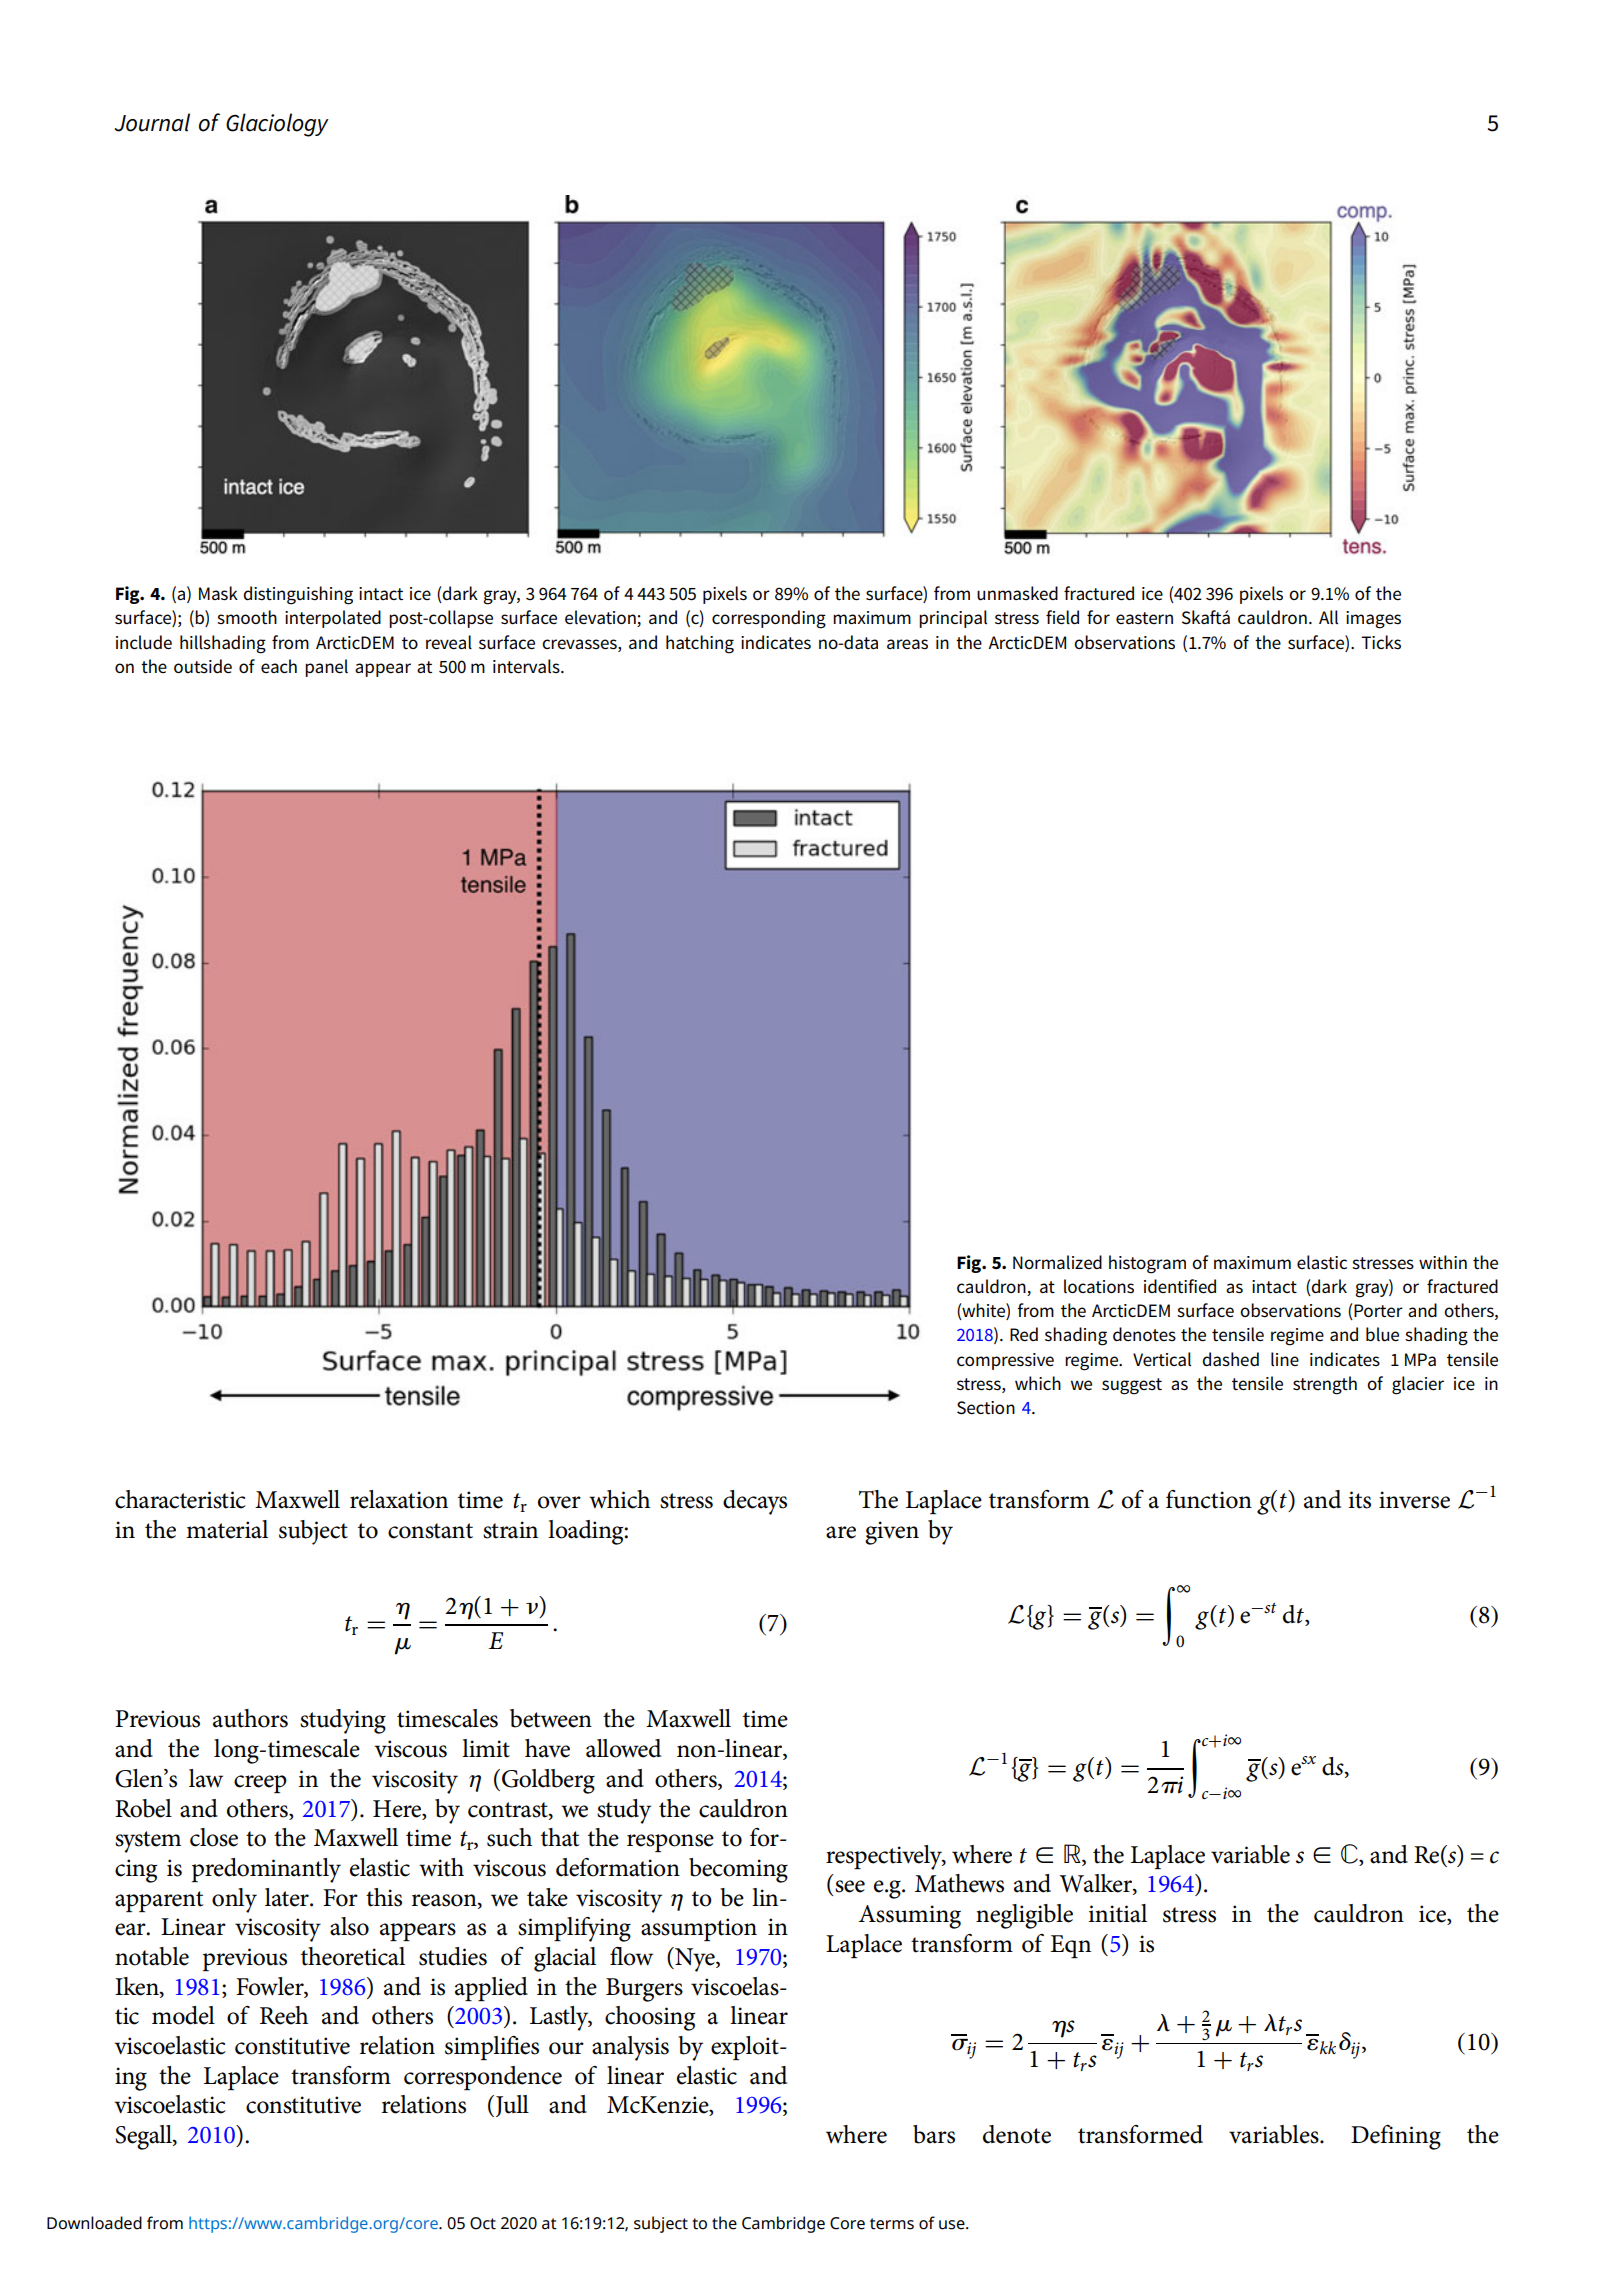  What do you see at coordinates (1057, 1262) in the document?
I see `Normalized` at bounding box center [1057, 1262].
